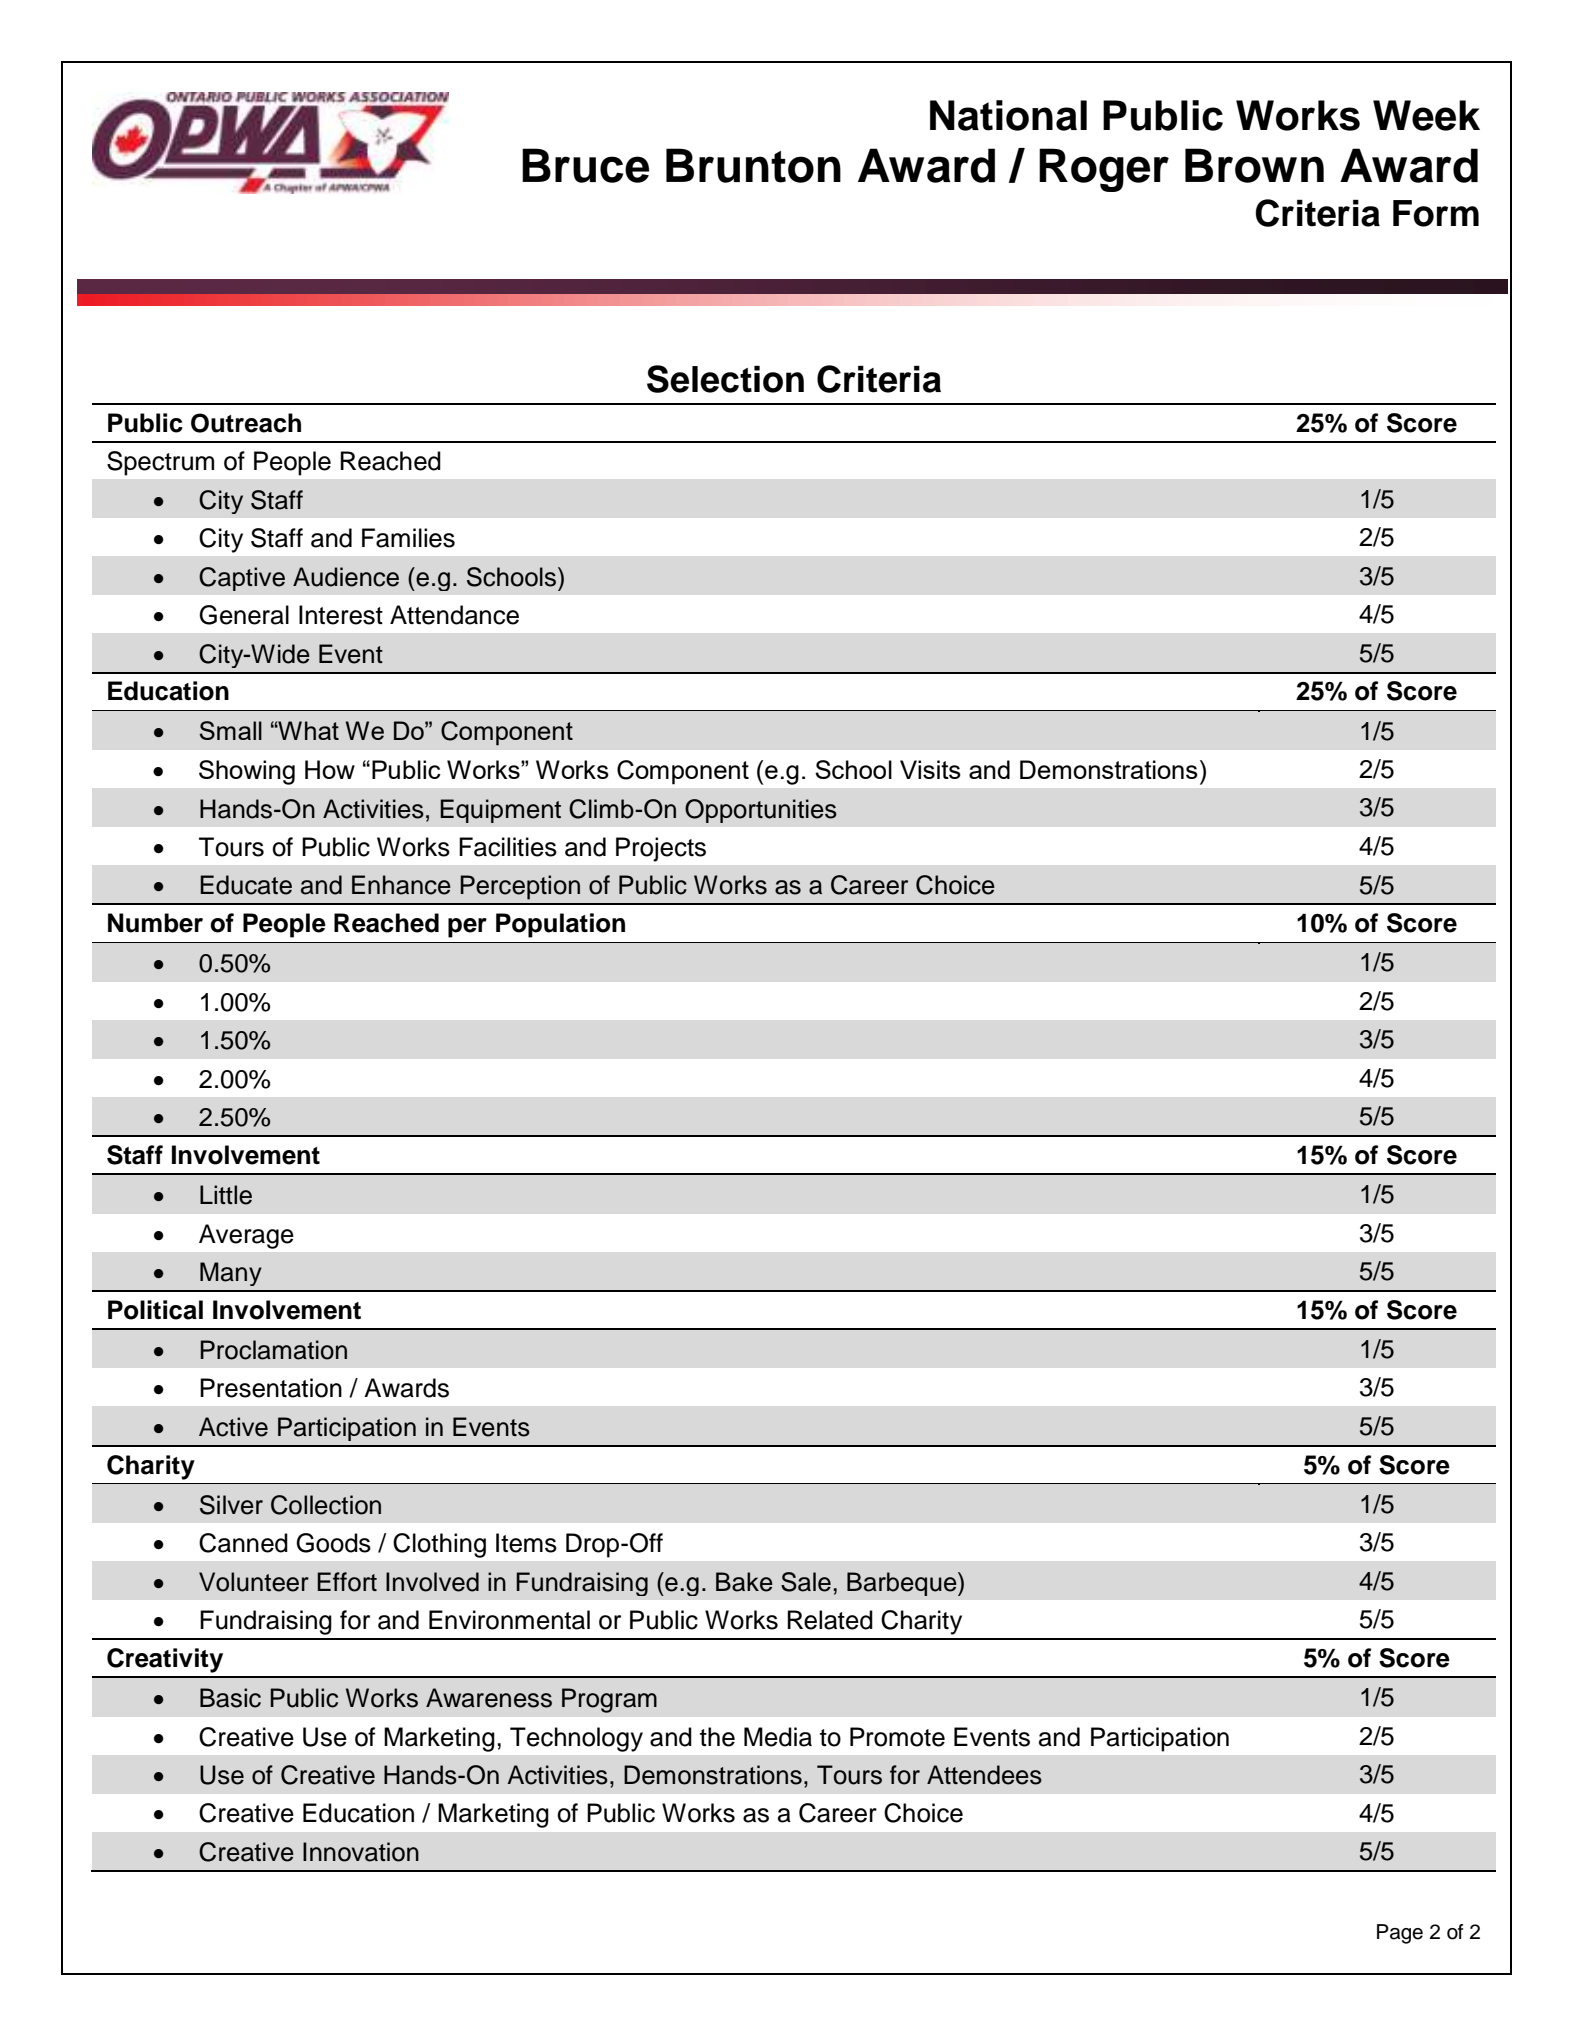  Describe the element at coordinates (585, 165) in the document. I see `Bruce` at that location.
